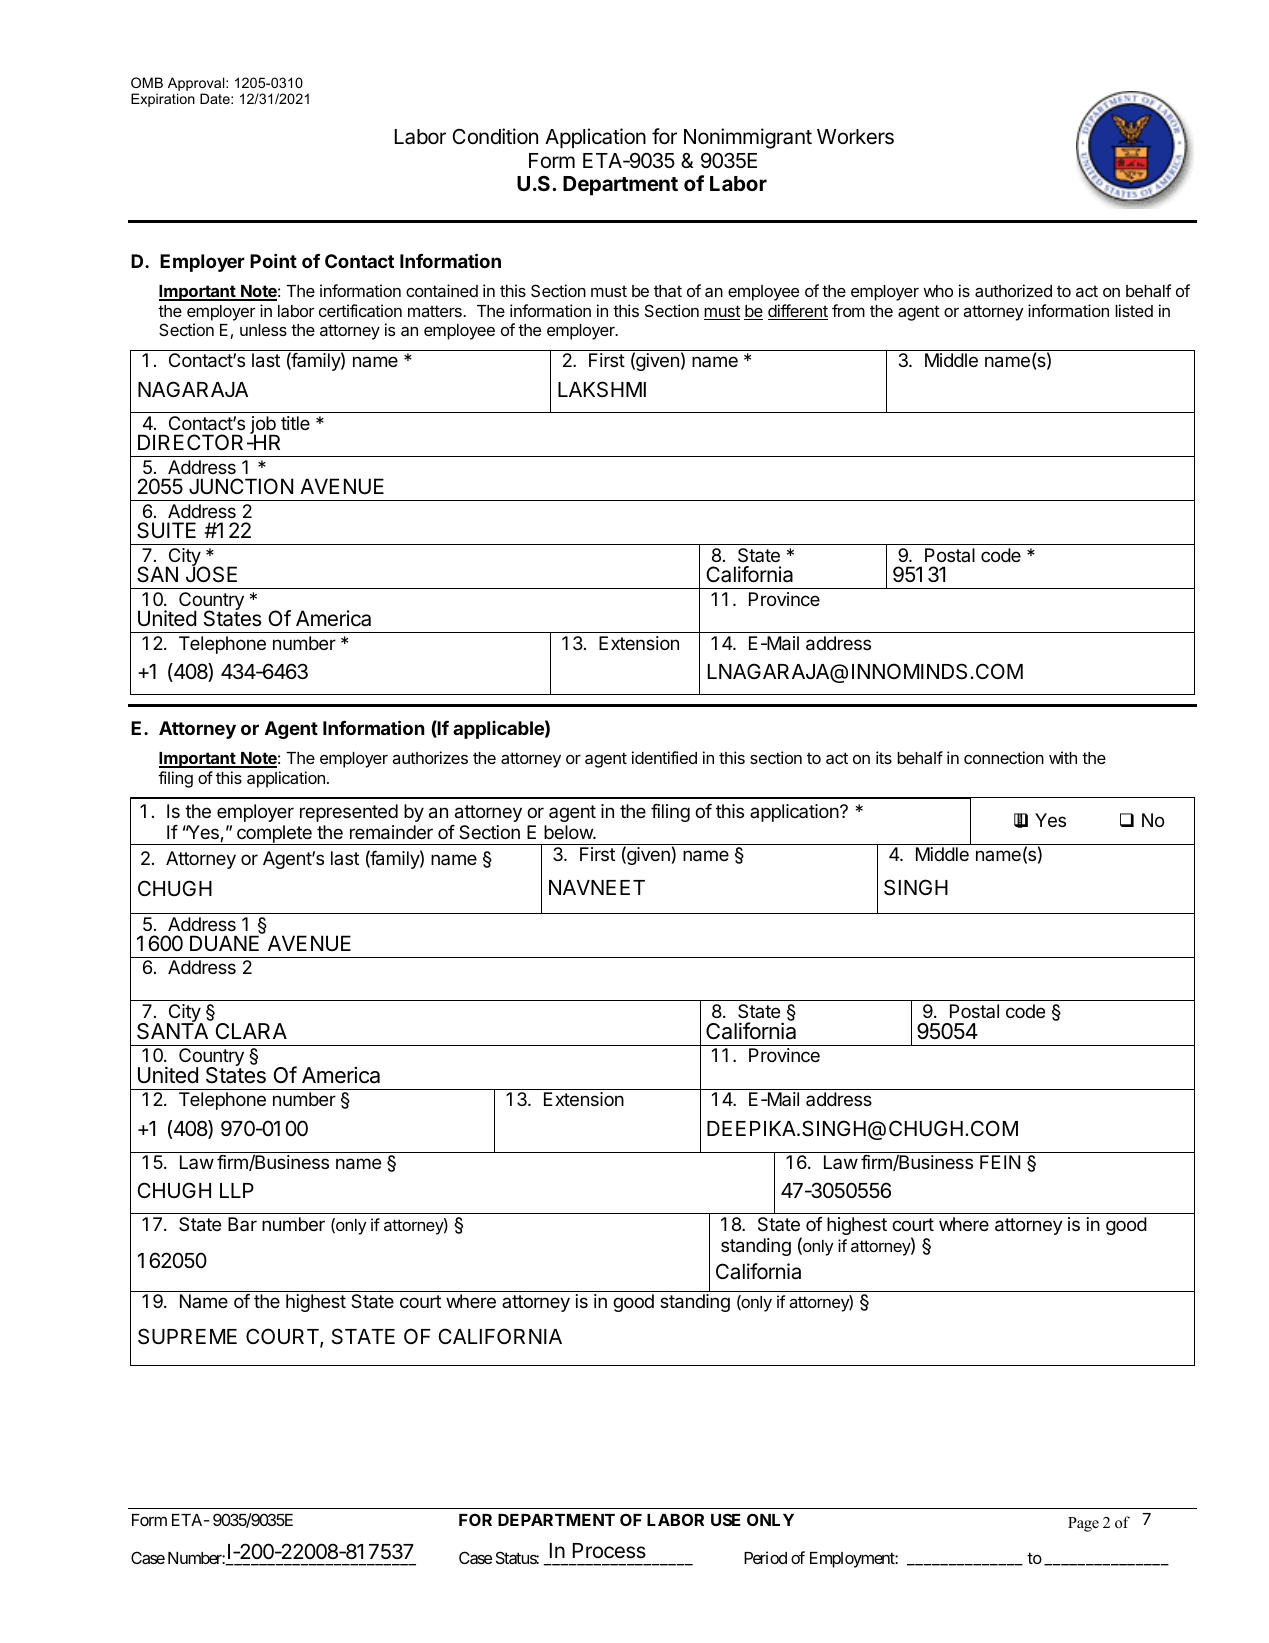 Image resolution: width=1269 pixels, height=1643 pixels. What do you see at coordinates (569, 832) in the image?
I see `below` at bounding box center [569, 832].
